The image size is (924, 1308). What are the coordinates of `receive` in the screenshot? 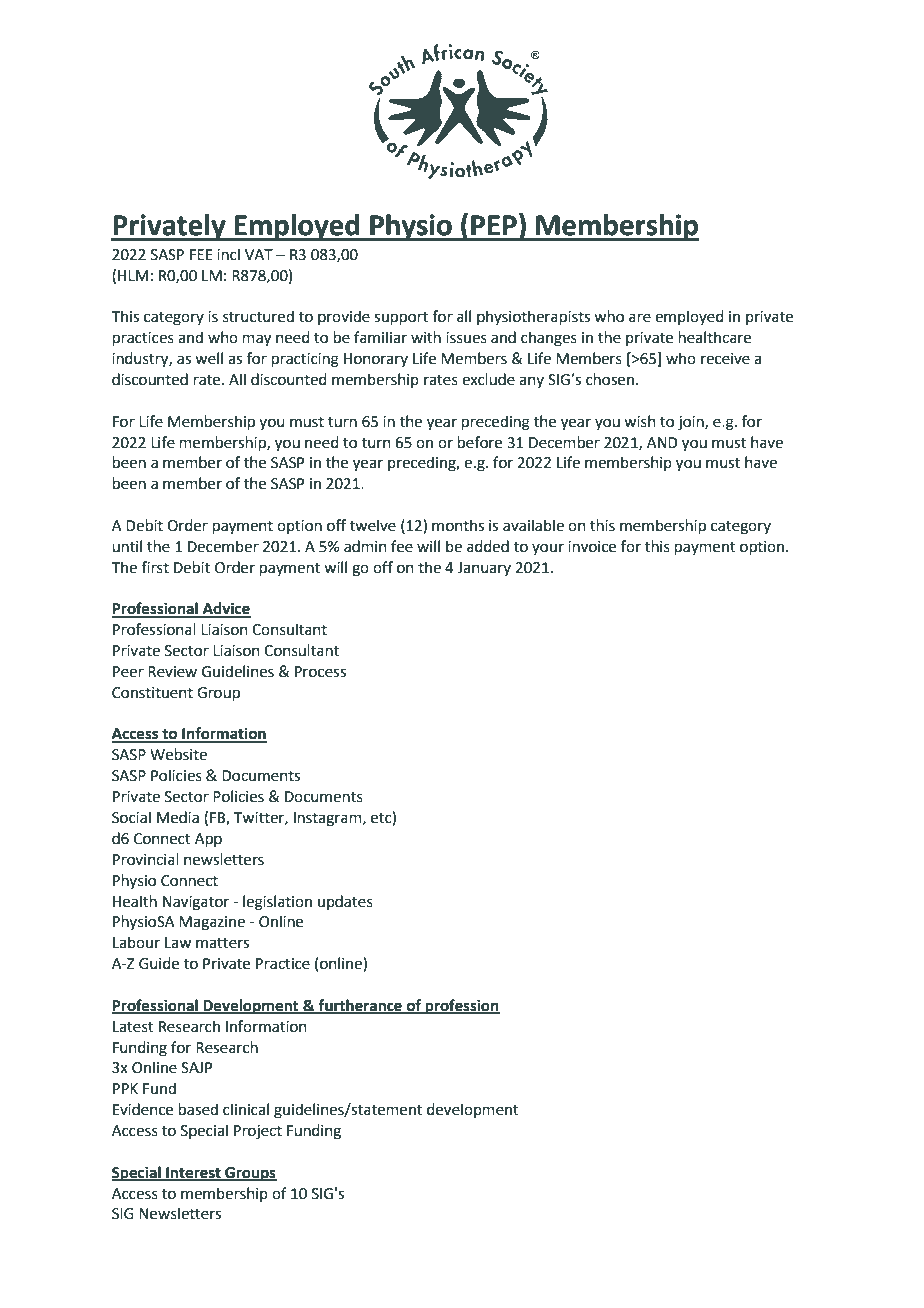 It's located at (725, 359).
